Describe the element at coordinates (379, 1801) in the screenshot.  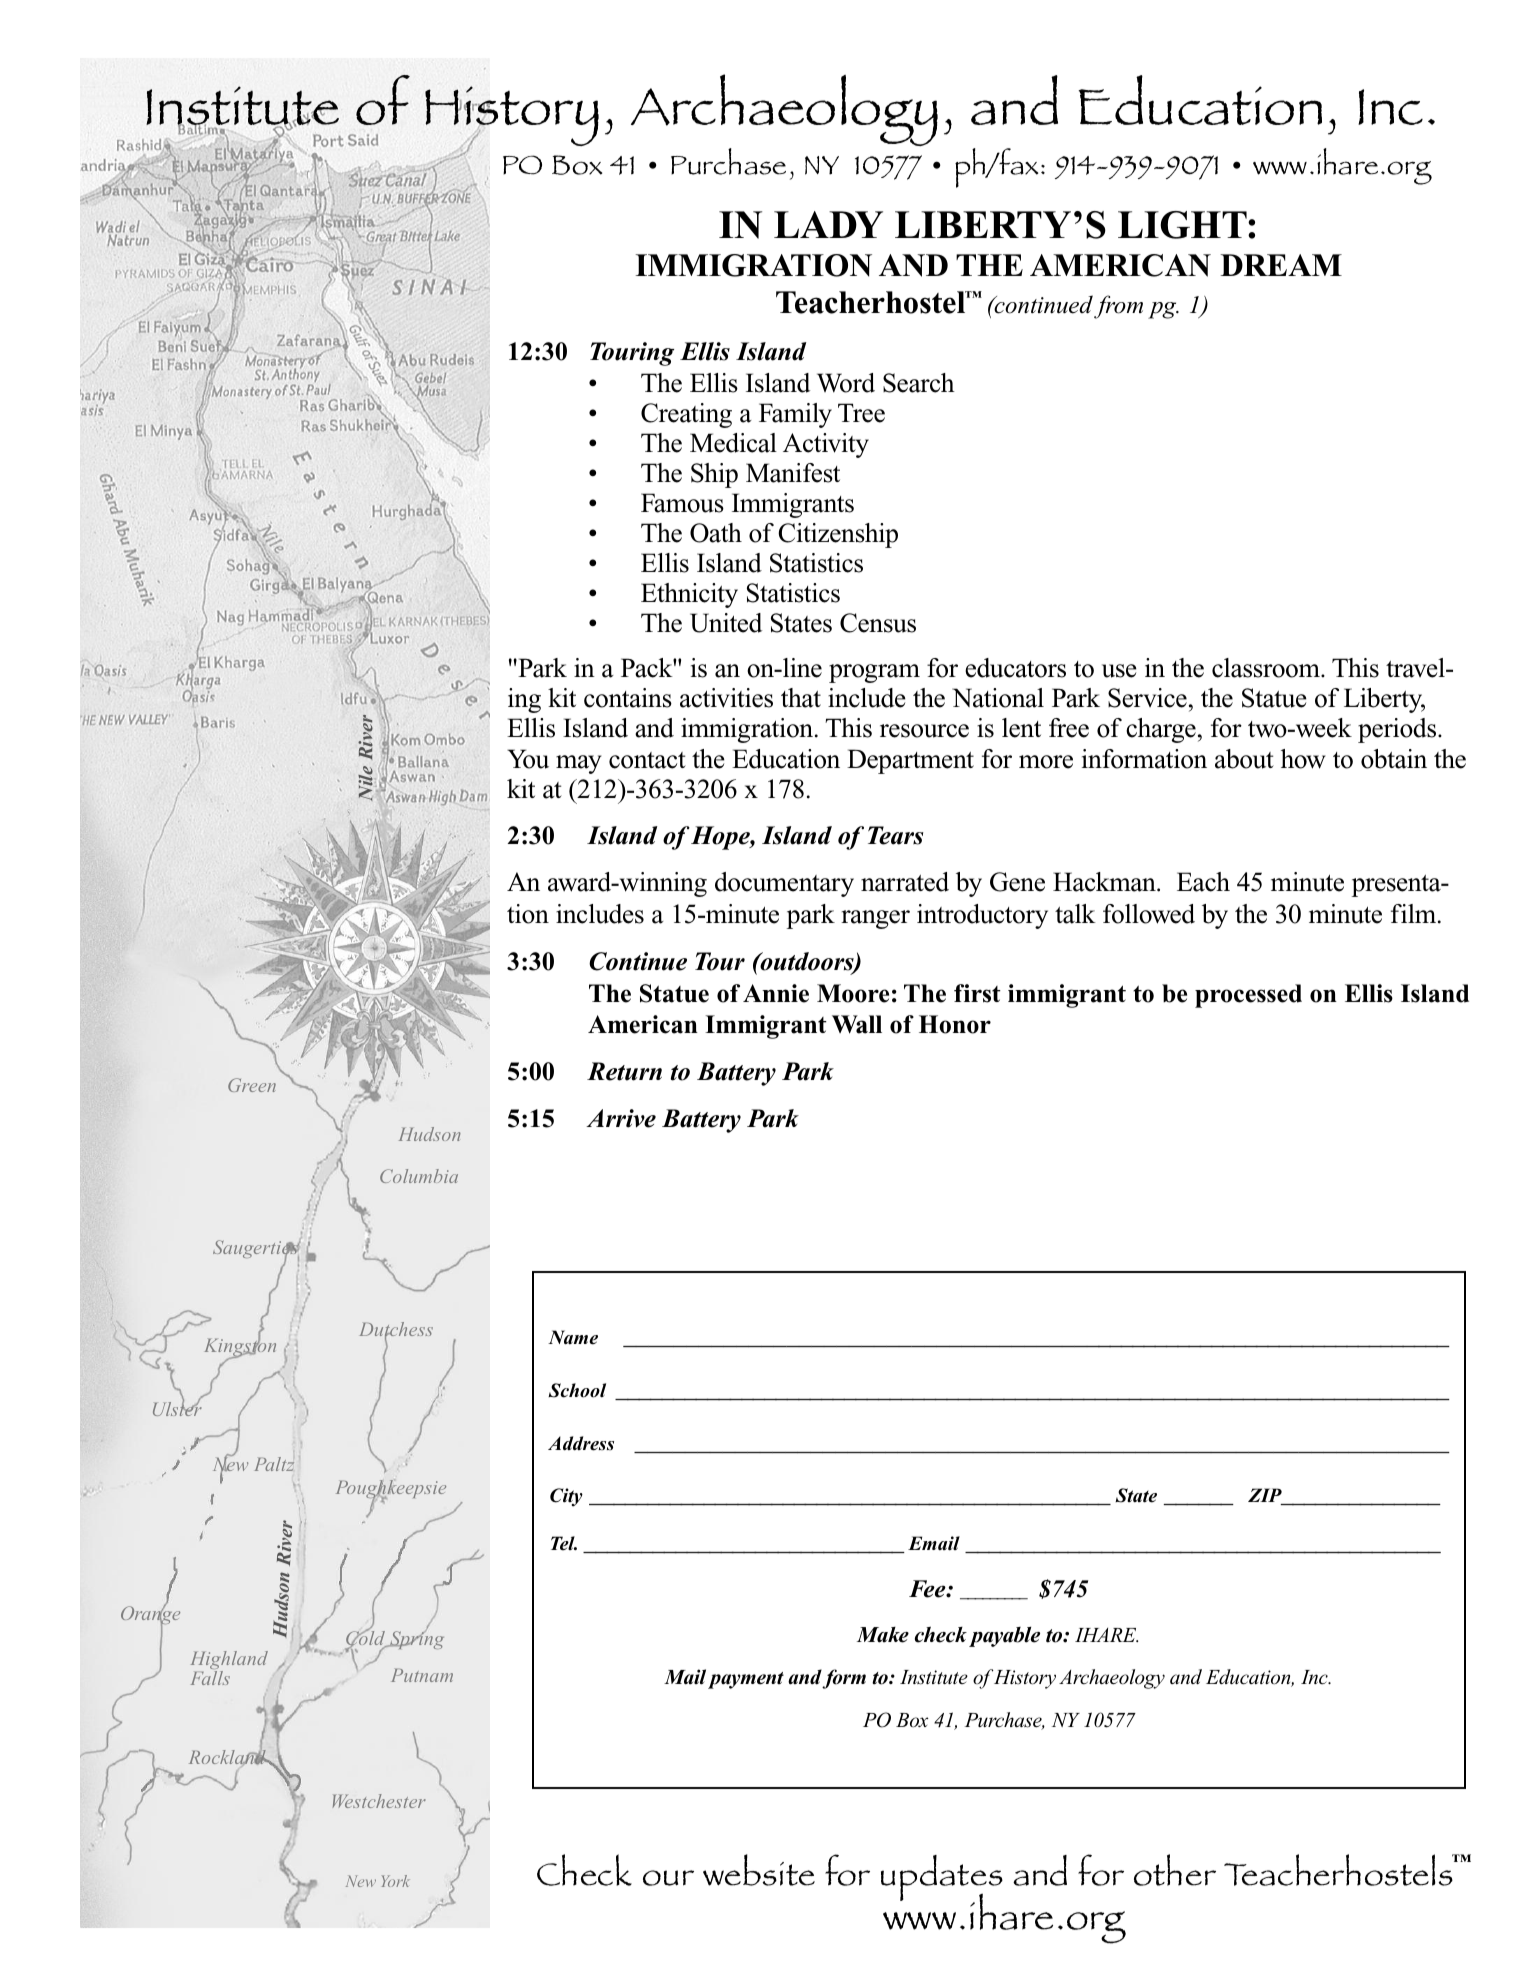
I see `Westchester` at that location.
